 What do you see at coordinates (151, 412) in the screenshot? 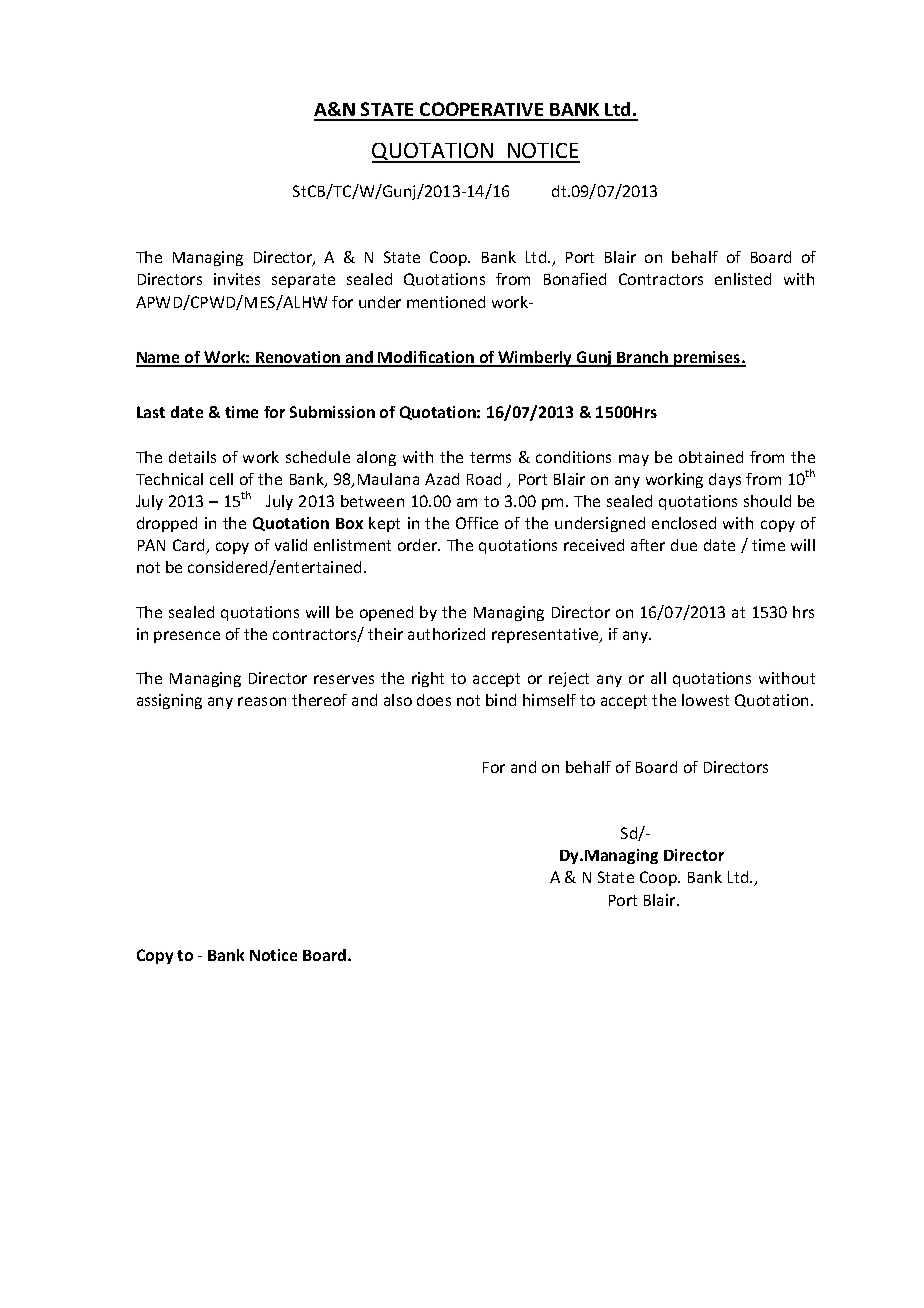
I see `Last` at bounding box center [151, 412].
